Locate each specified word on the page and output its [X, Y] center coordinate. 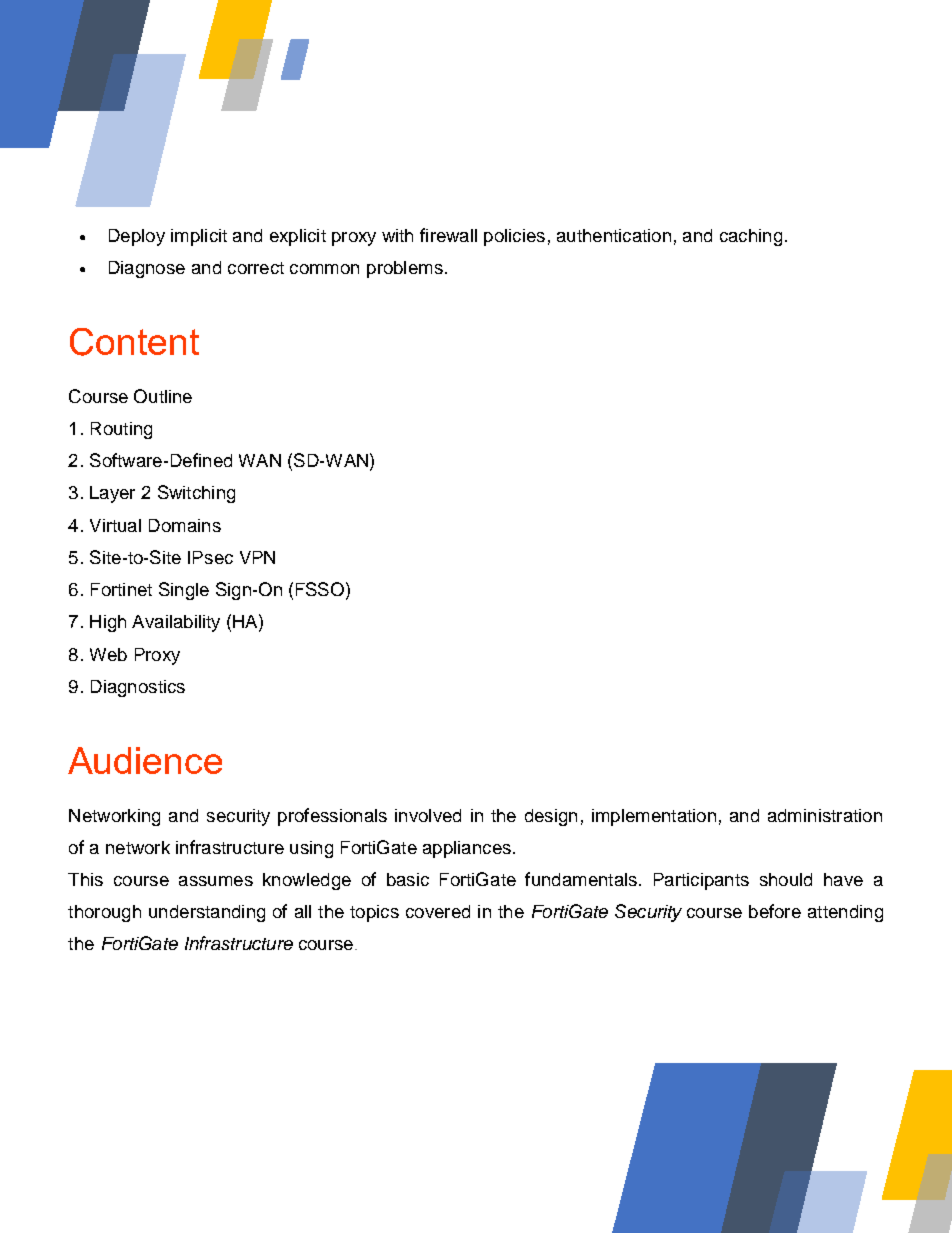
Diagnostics [138, 688]
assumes [216, 881]
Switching [196, 494]
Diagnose [147, 269]
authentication [614, 235]
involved [428, 815]
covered [438, 911]
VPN [257, 557]
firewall [448, 235]
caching [751, 237]
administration [825, 815]
